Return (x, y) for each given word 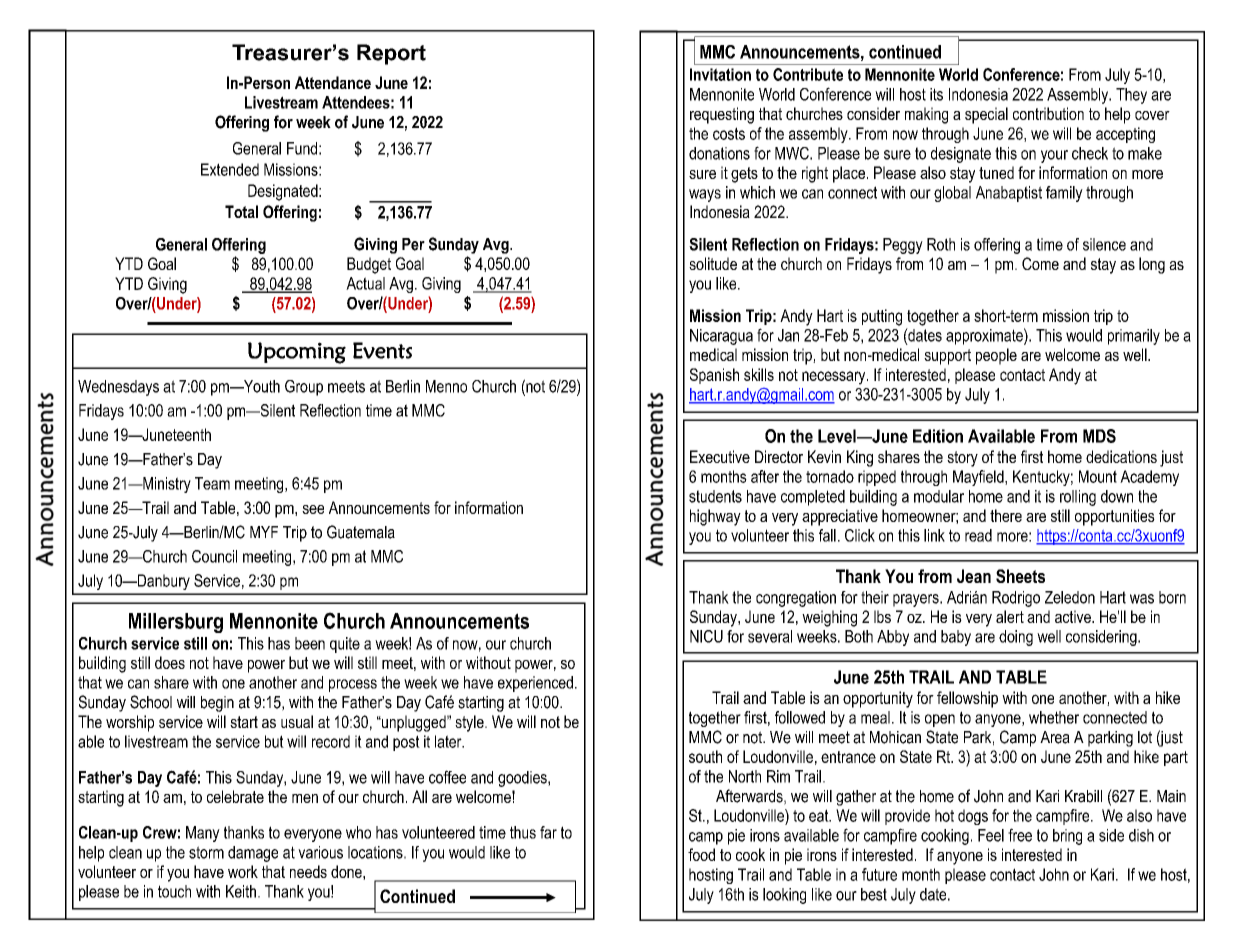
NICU (706, 636)
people (996, 356)
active (1074, 616)
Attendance (333, 82)
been (310, 643)
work (243, 871)
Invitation (720, 74)
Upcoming (297, 353)
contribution (1048, 113)
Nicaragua (721, 337)
